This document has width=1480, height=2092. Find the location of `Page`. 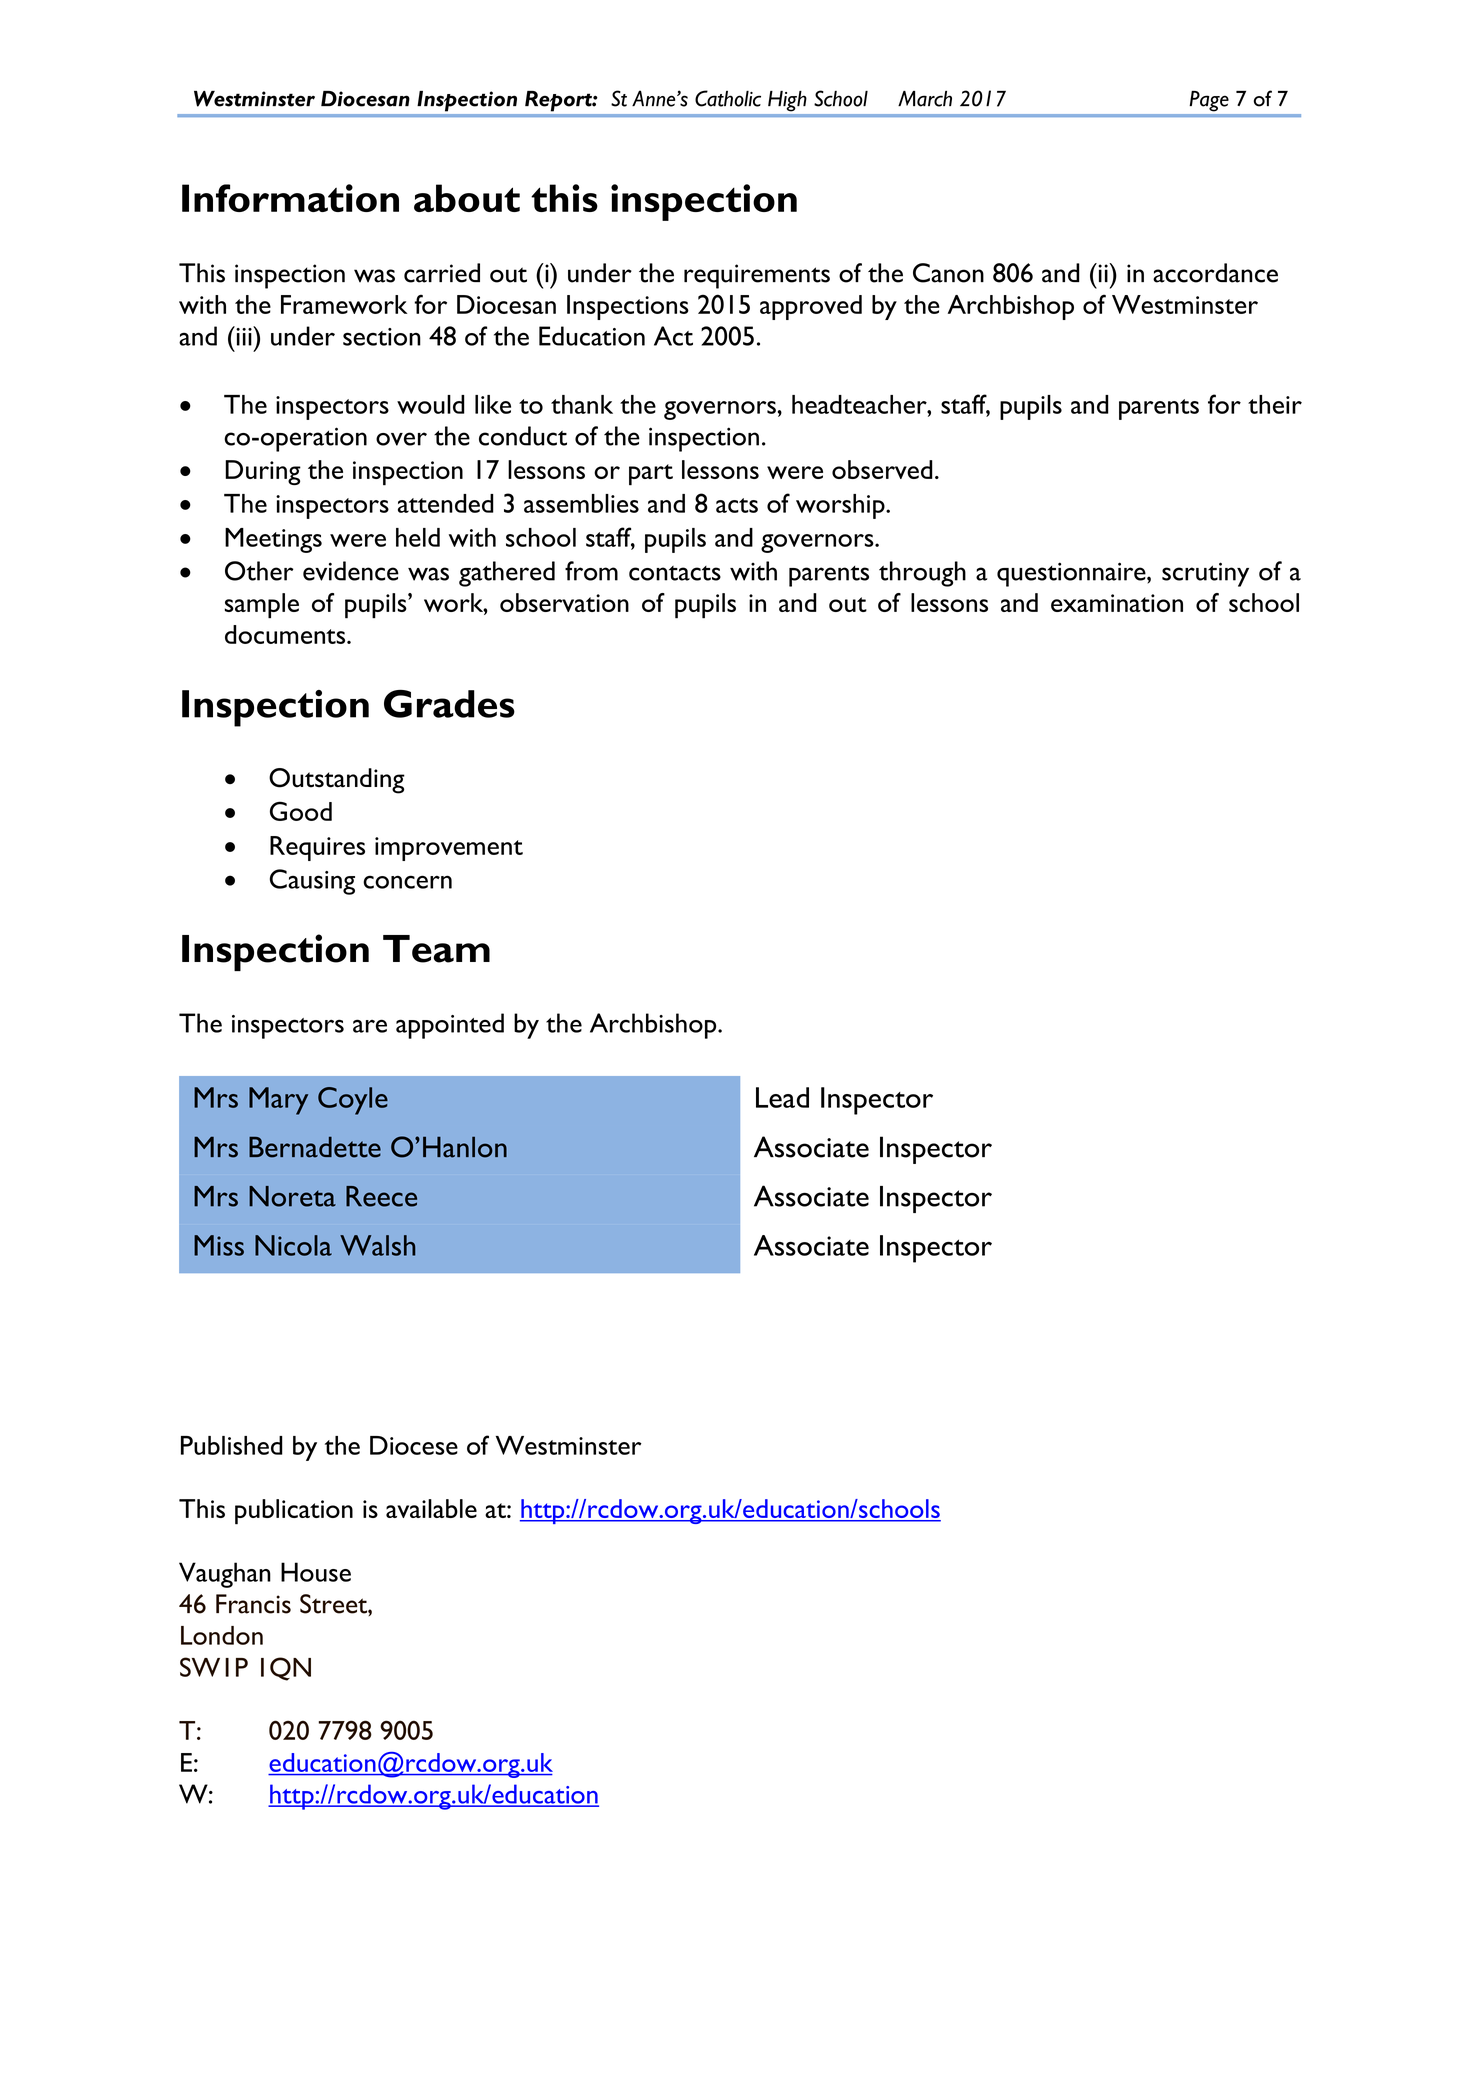

Page is located at coordinates (1209, 101).
